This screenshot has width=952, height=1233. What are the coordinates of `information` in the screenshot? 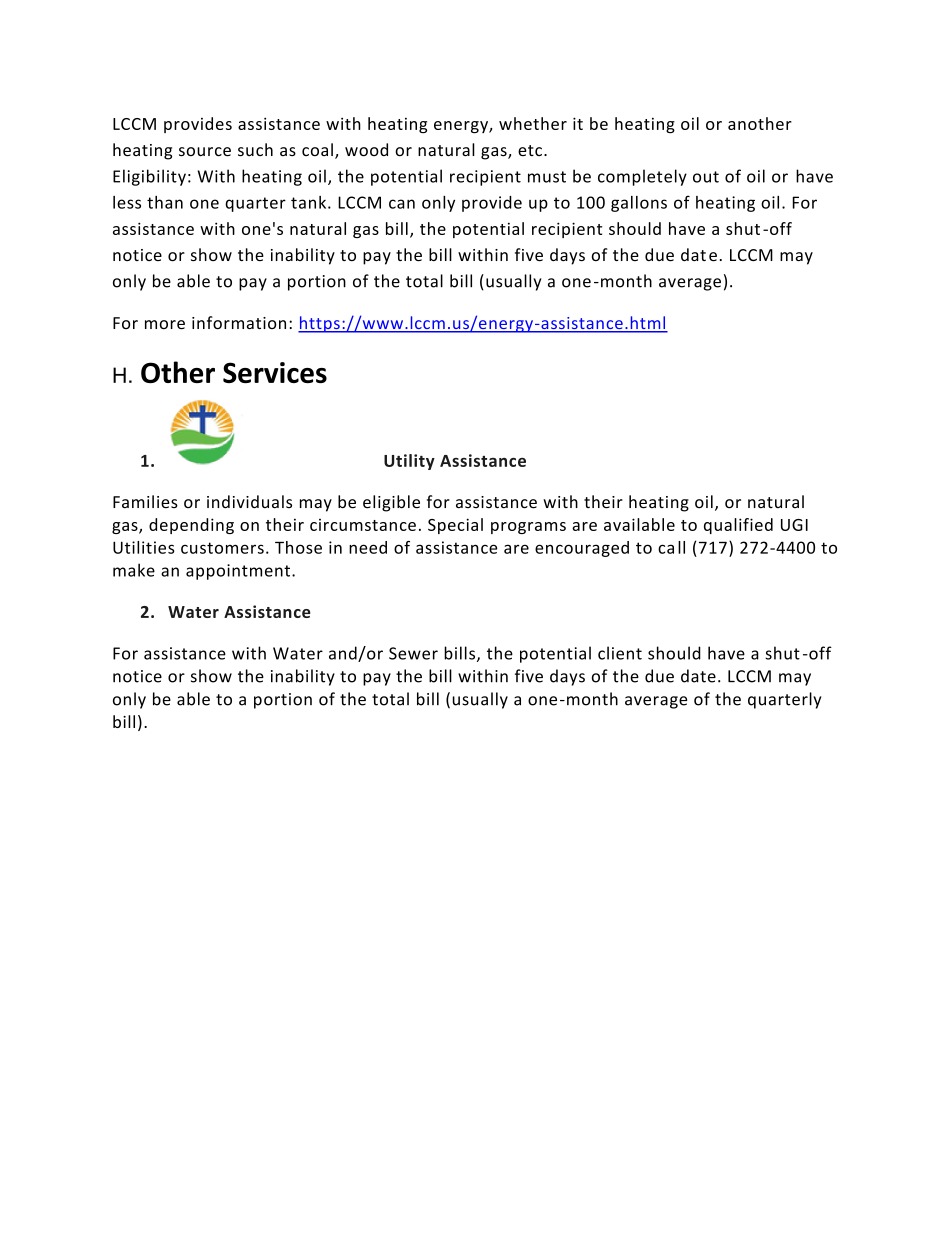 It's located at (239, 322).
